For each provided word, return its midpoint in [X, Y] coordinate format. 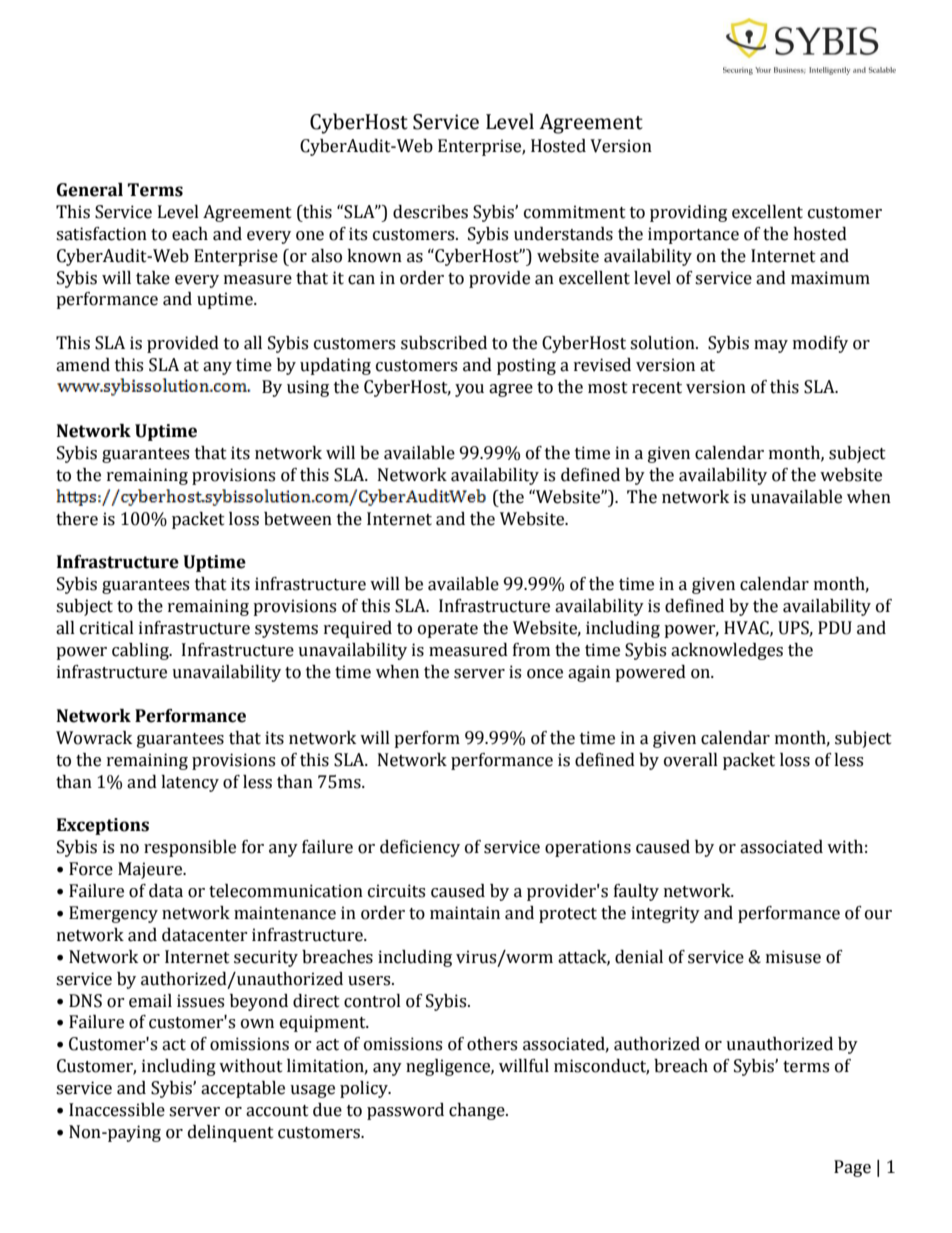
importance [693, 235]
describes [430, 212]
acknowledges [727, 651]
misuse [793, 957]
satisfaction [101, 234]
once [545, 674]
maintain [465, 913]
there [77, 519]
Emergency [113, 914]
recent [657, 388]
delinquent [231, 1133]
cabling [141, 651]
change [478, 1111]
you [469, 390]
